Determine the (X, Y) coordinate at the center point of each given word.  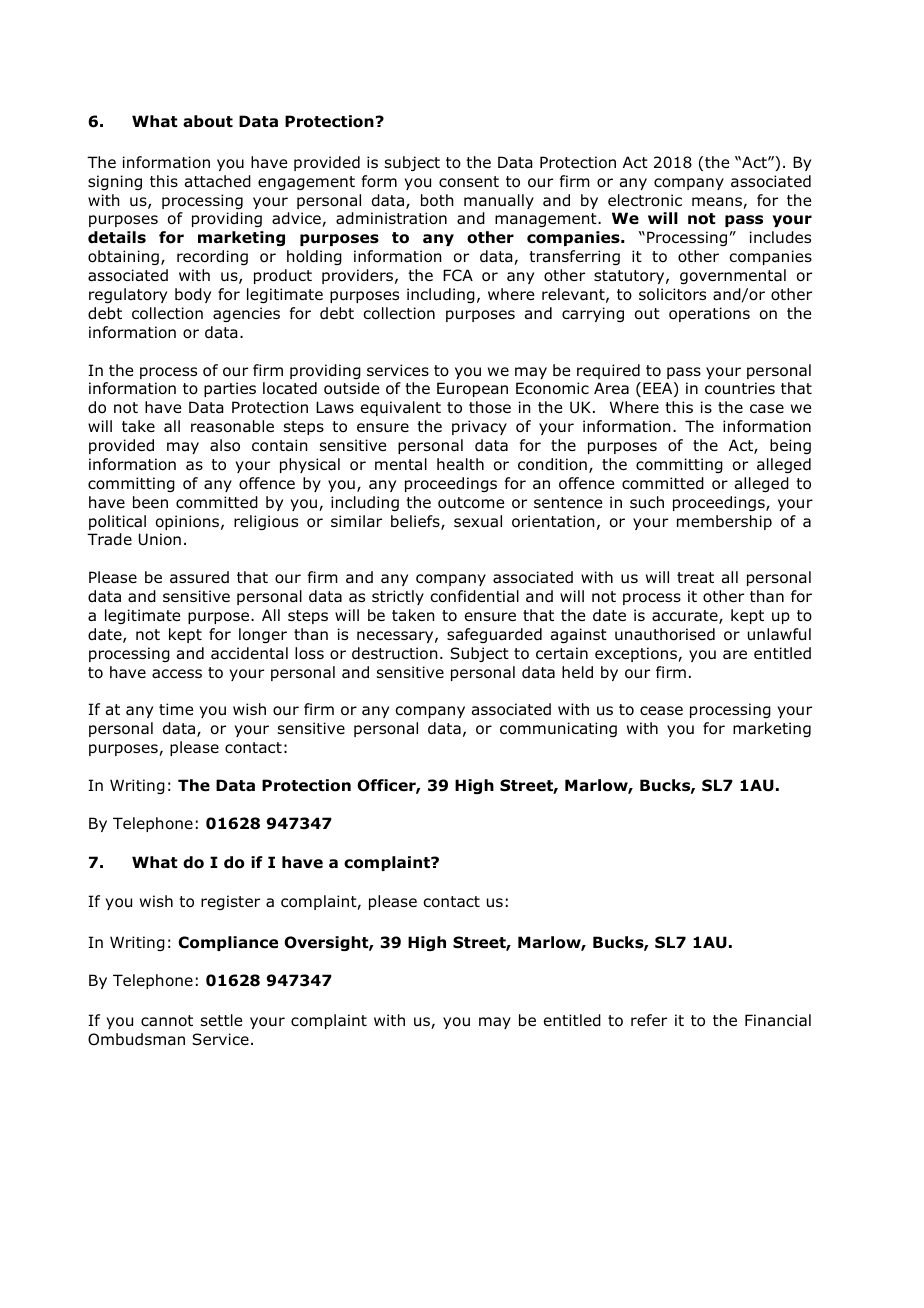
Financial (778, 1020)
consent (469, 182)
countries (740, 388)
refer (649, 1020)
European (472, 389)
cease (661, 711)
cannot (167, 1021)
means (718, 203)
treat (695, 578)
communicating (558, 729)
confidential (474, 596)
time (176, 709)
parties (230, 389)
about (208, 121)
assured (199, 577)
